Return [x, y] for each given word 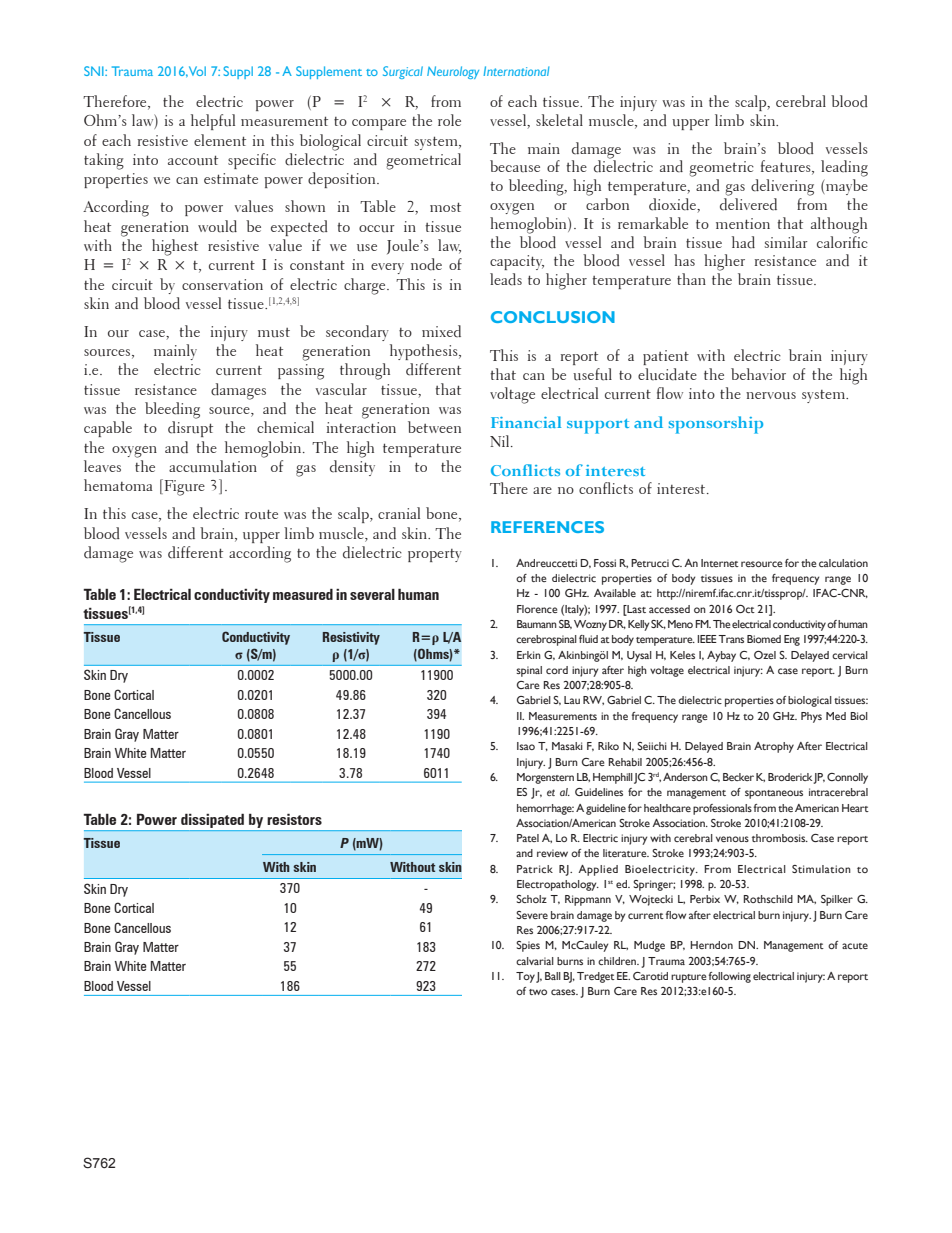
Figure [185, 488]
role [449, 120]
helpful [213, 122]
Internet [720, 563]
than [691, 279]
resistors [294, 819]
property [435, 555]
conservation [222, 284]
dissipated [212, 821]
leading [844, 168]
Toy [525, 977]
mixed [441, 331]
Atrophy [774, 747]
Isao [526, 746]
